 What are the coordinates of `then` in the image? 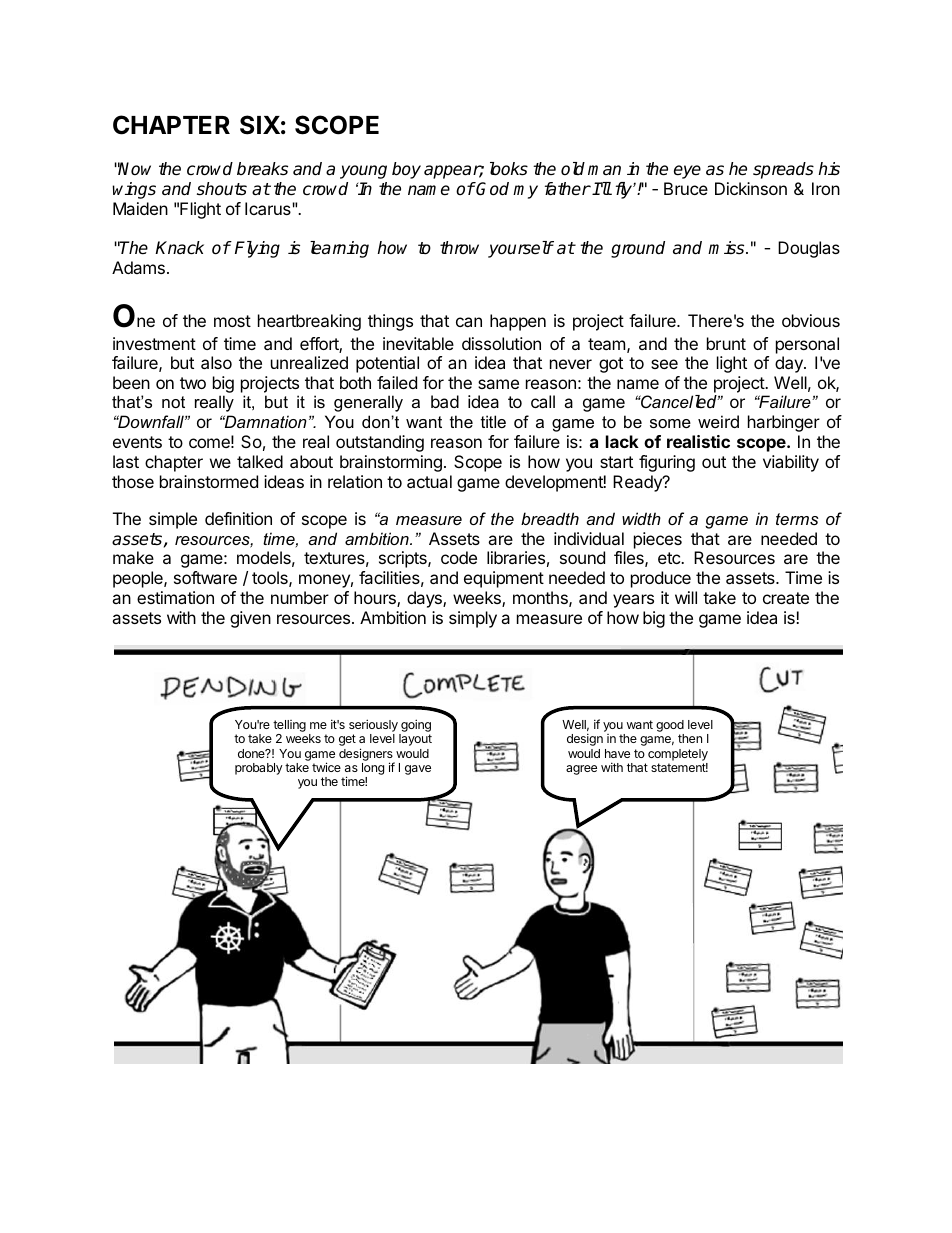 It's located at (690, 738).
